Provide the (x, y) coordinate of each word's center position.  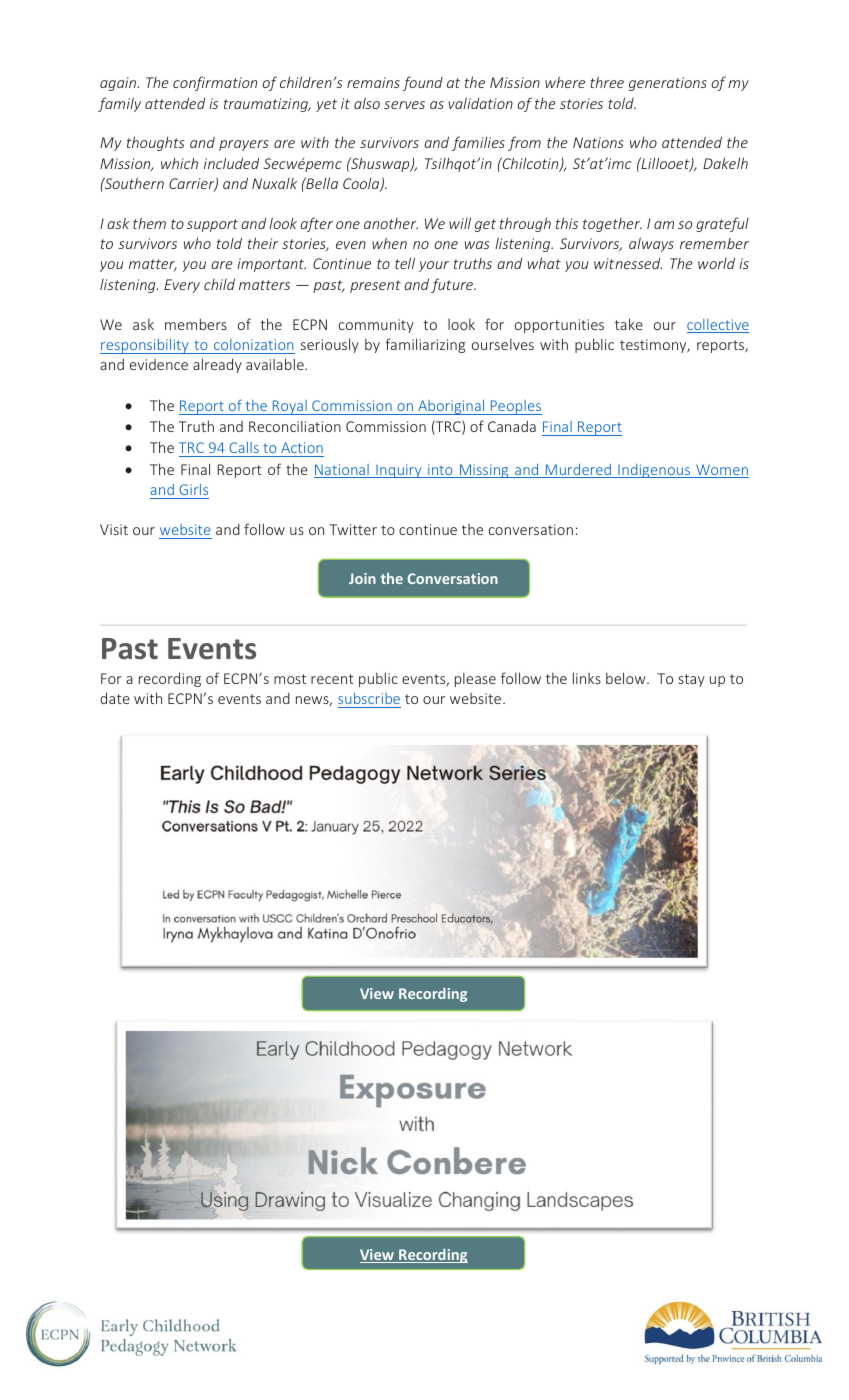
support (212, 225)
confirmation (215, 83)
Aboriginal (451, 407)
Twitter (353, 529)
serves (404, 105)
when (389, 243)
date (115, 698)
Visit (114, 529)
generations (668, 84)
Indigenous (654, 471)
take (629, 324)
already (217, 365)
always (651, 244)
